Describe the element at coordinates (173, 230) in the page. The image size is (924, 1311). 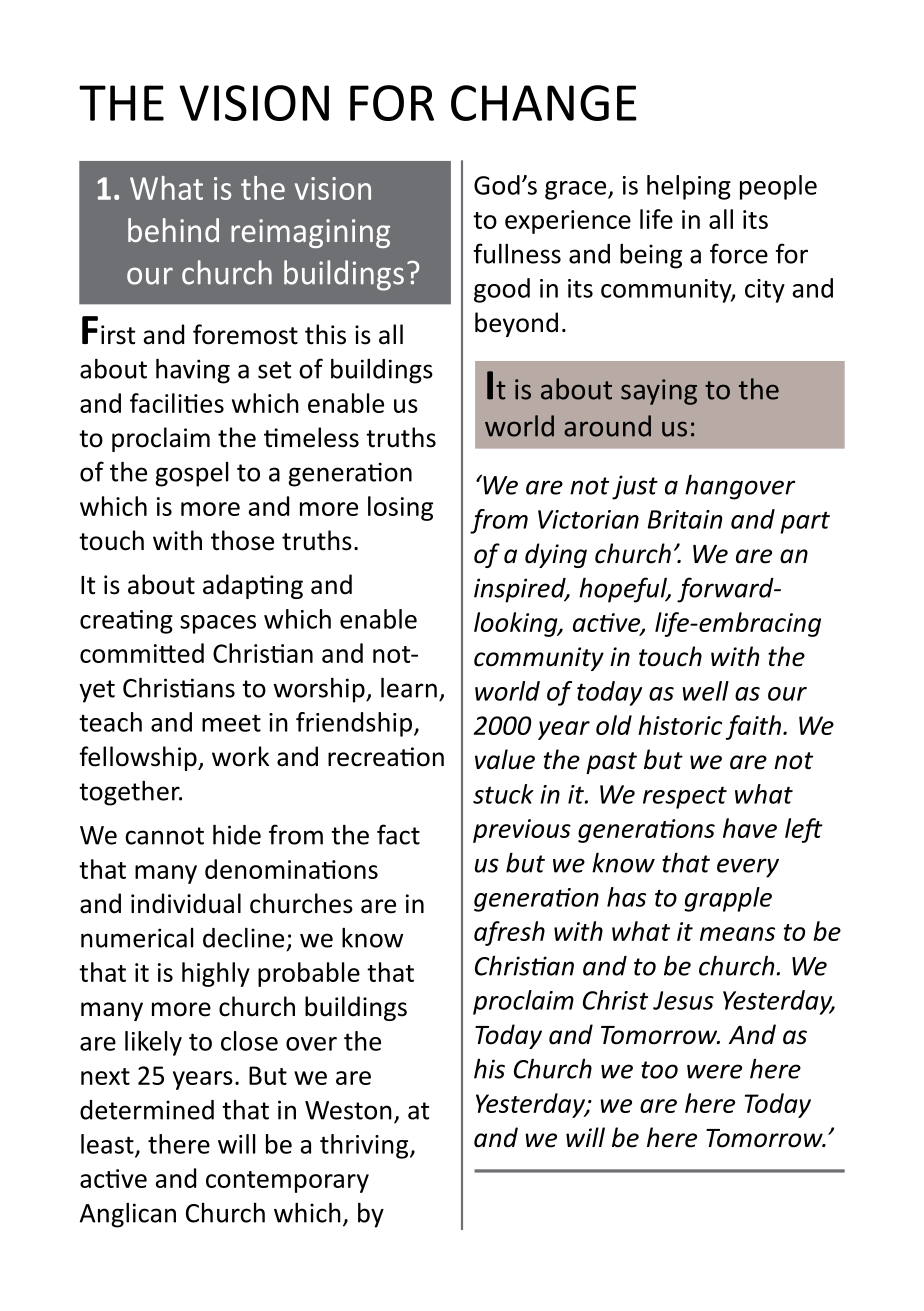
I see `behind` at that location.
